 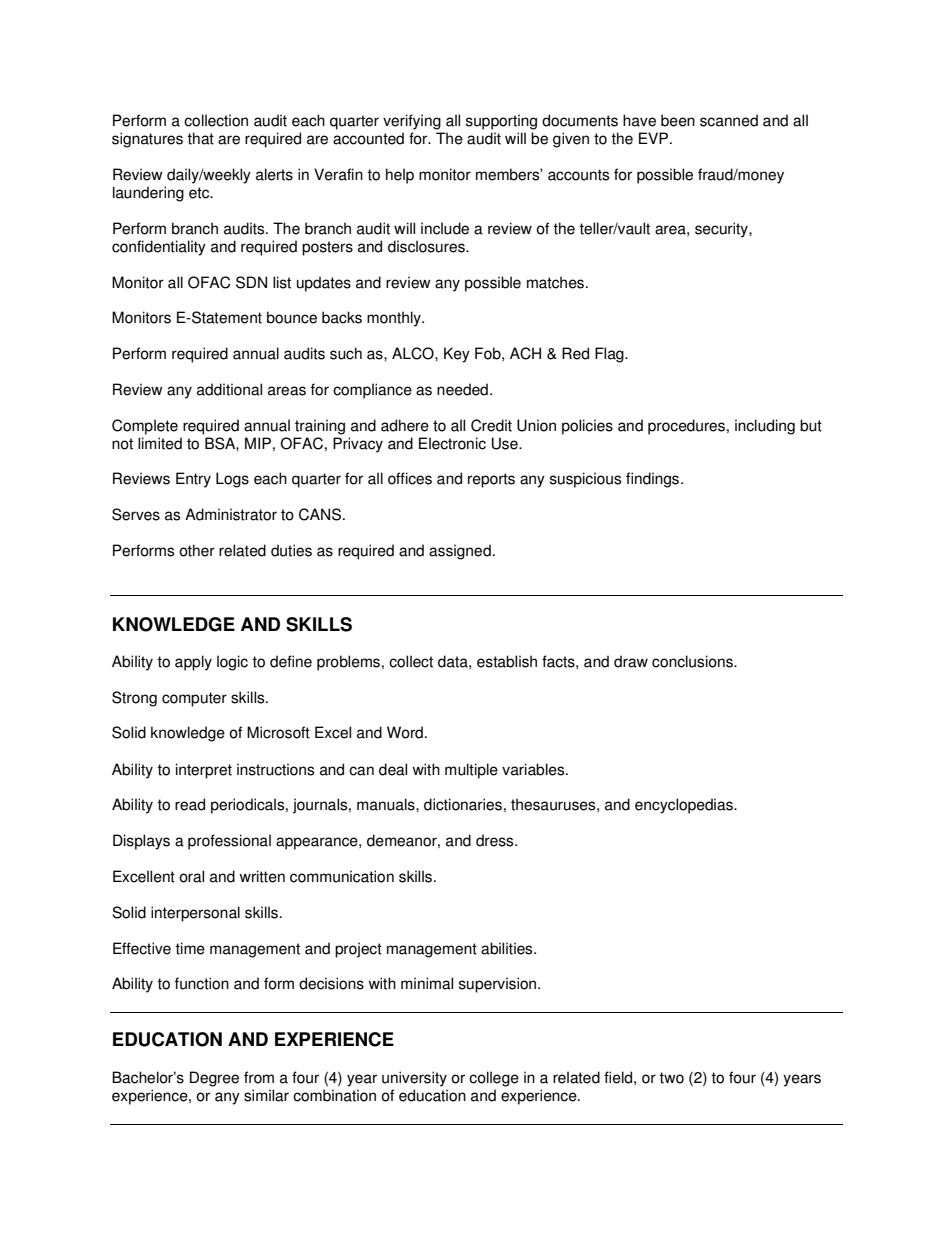 What do you see at coordinates (214, 1079) in the page?
I see `Degree` at bounding box center [214, 1079].
